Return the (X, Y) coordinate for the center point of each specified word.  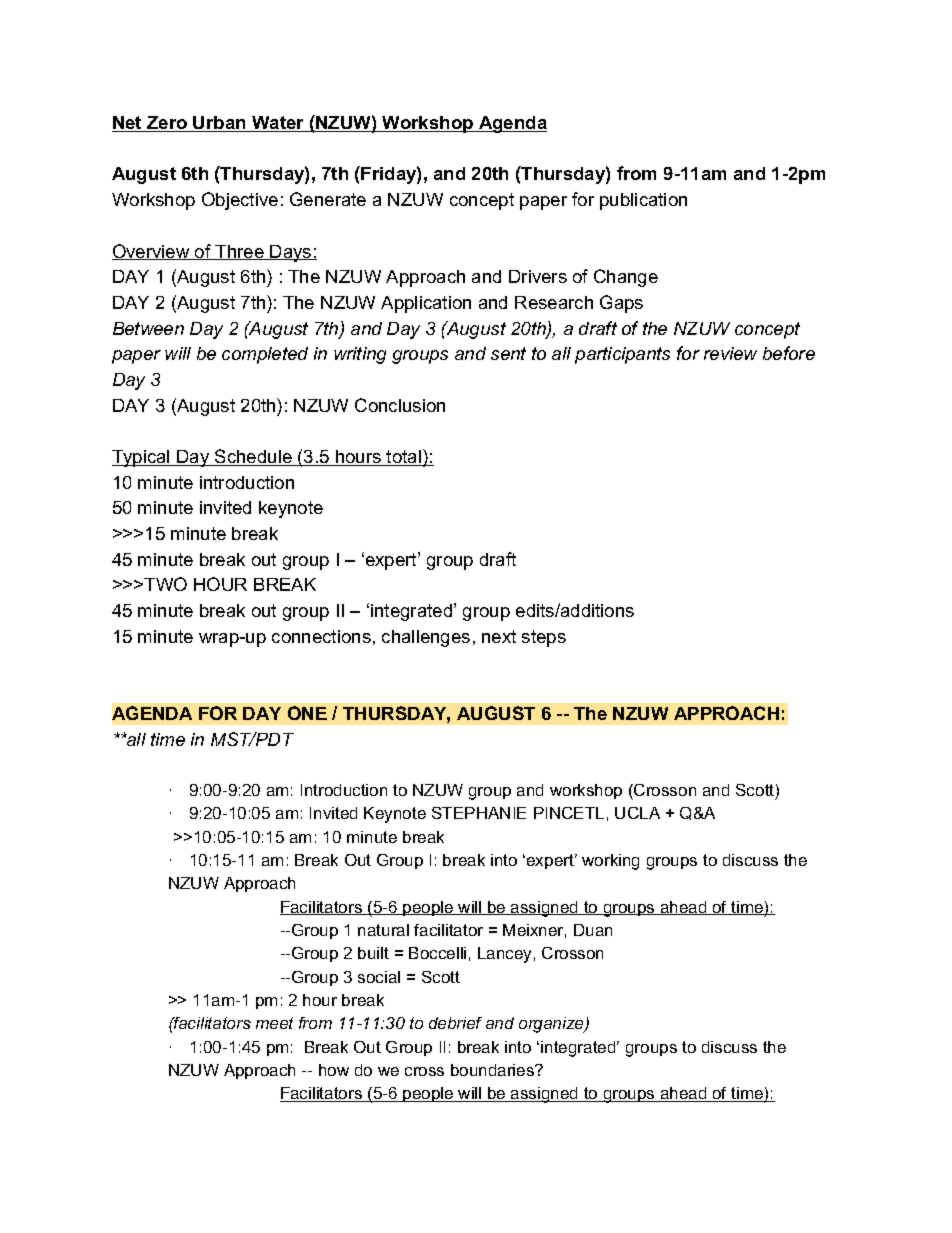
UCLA (637, 813)
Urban (220, 124)
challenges (426, 638)
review (730, 353)
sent (508, 353)
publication (643, 201)
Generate (328, 199)
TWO (165, 584)
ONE (307, 713)
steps (544, 638)
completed (265, 355)
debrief (455, 1023)
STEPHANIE (479, 813)
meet (274, 1023)
